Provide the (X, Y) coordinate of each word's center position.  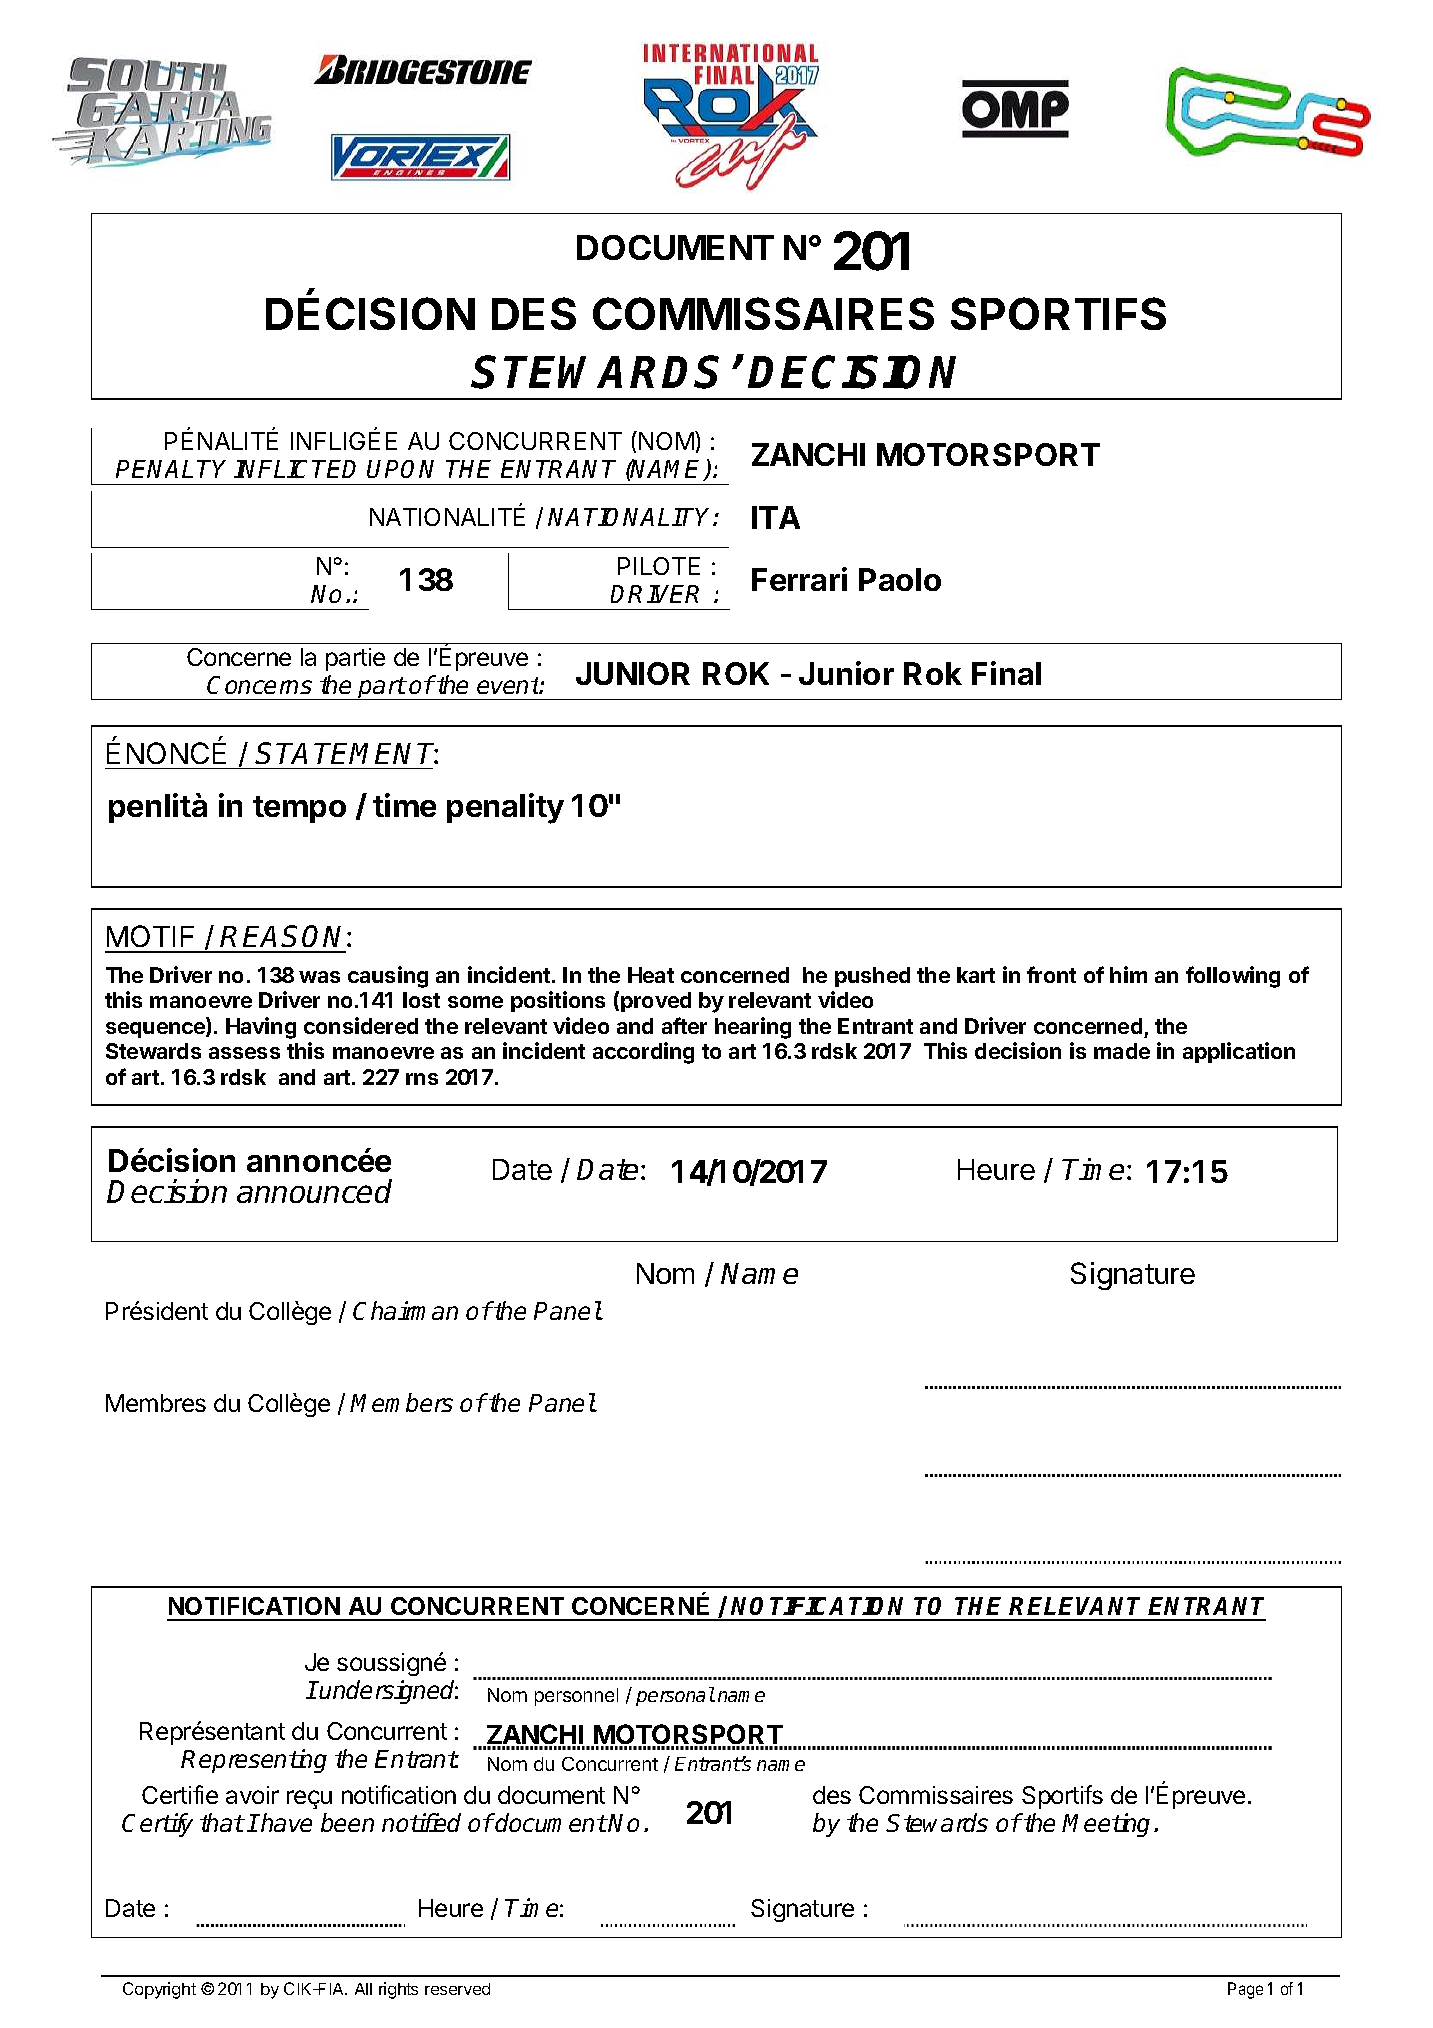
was (319, 977)
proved (656, 1002)
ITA (776, 517)
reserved (457, 1989)
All (363, 1989)
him (1128, 974)
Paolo (900, 579)
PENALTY (171, 469)
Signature (1133, 1276)
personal (675, 1696)
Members (401, 1402)
